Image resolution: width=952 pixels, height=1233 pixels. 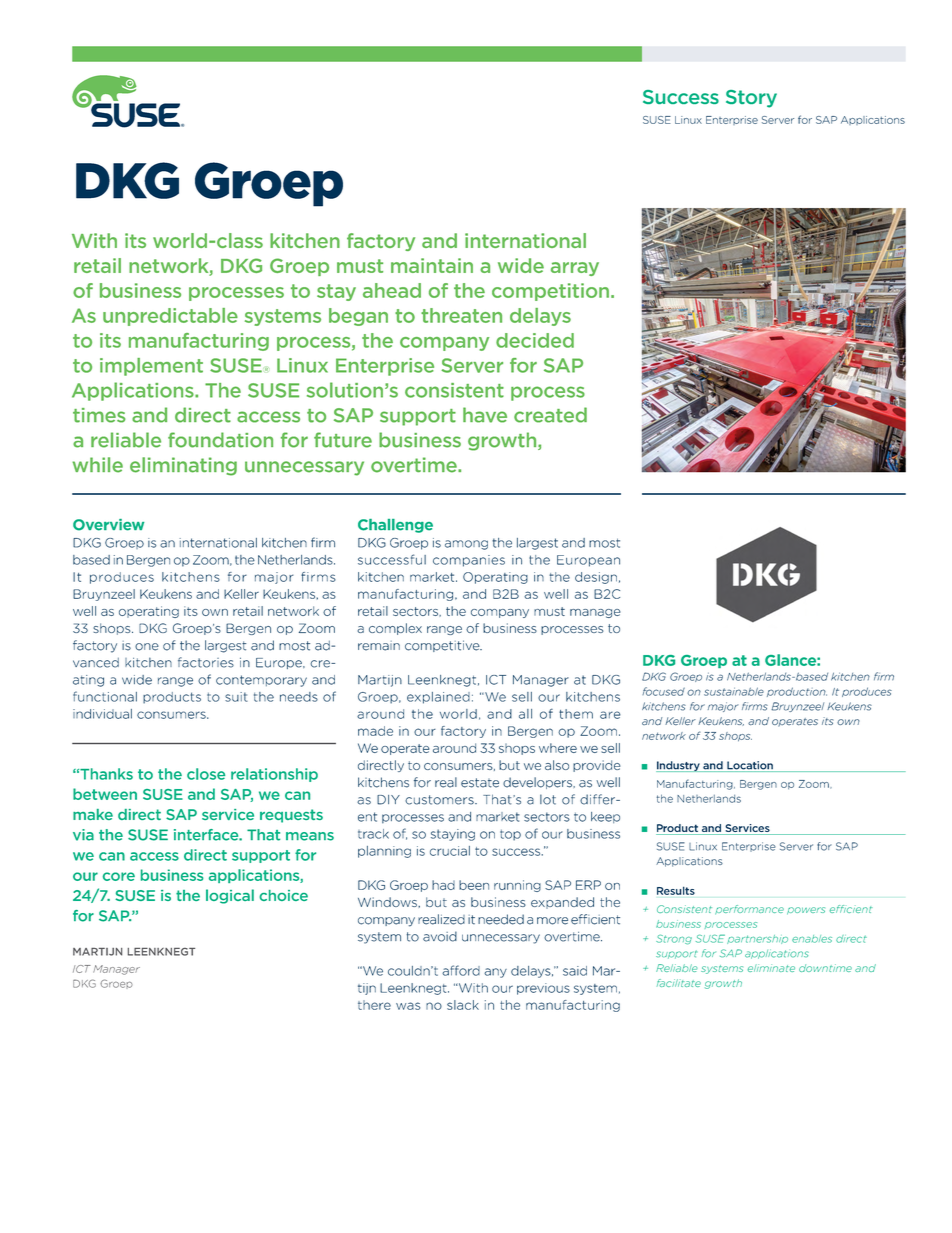 I want to click on have, so click(x=485, y=415).
